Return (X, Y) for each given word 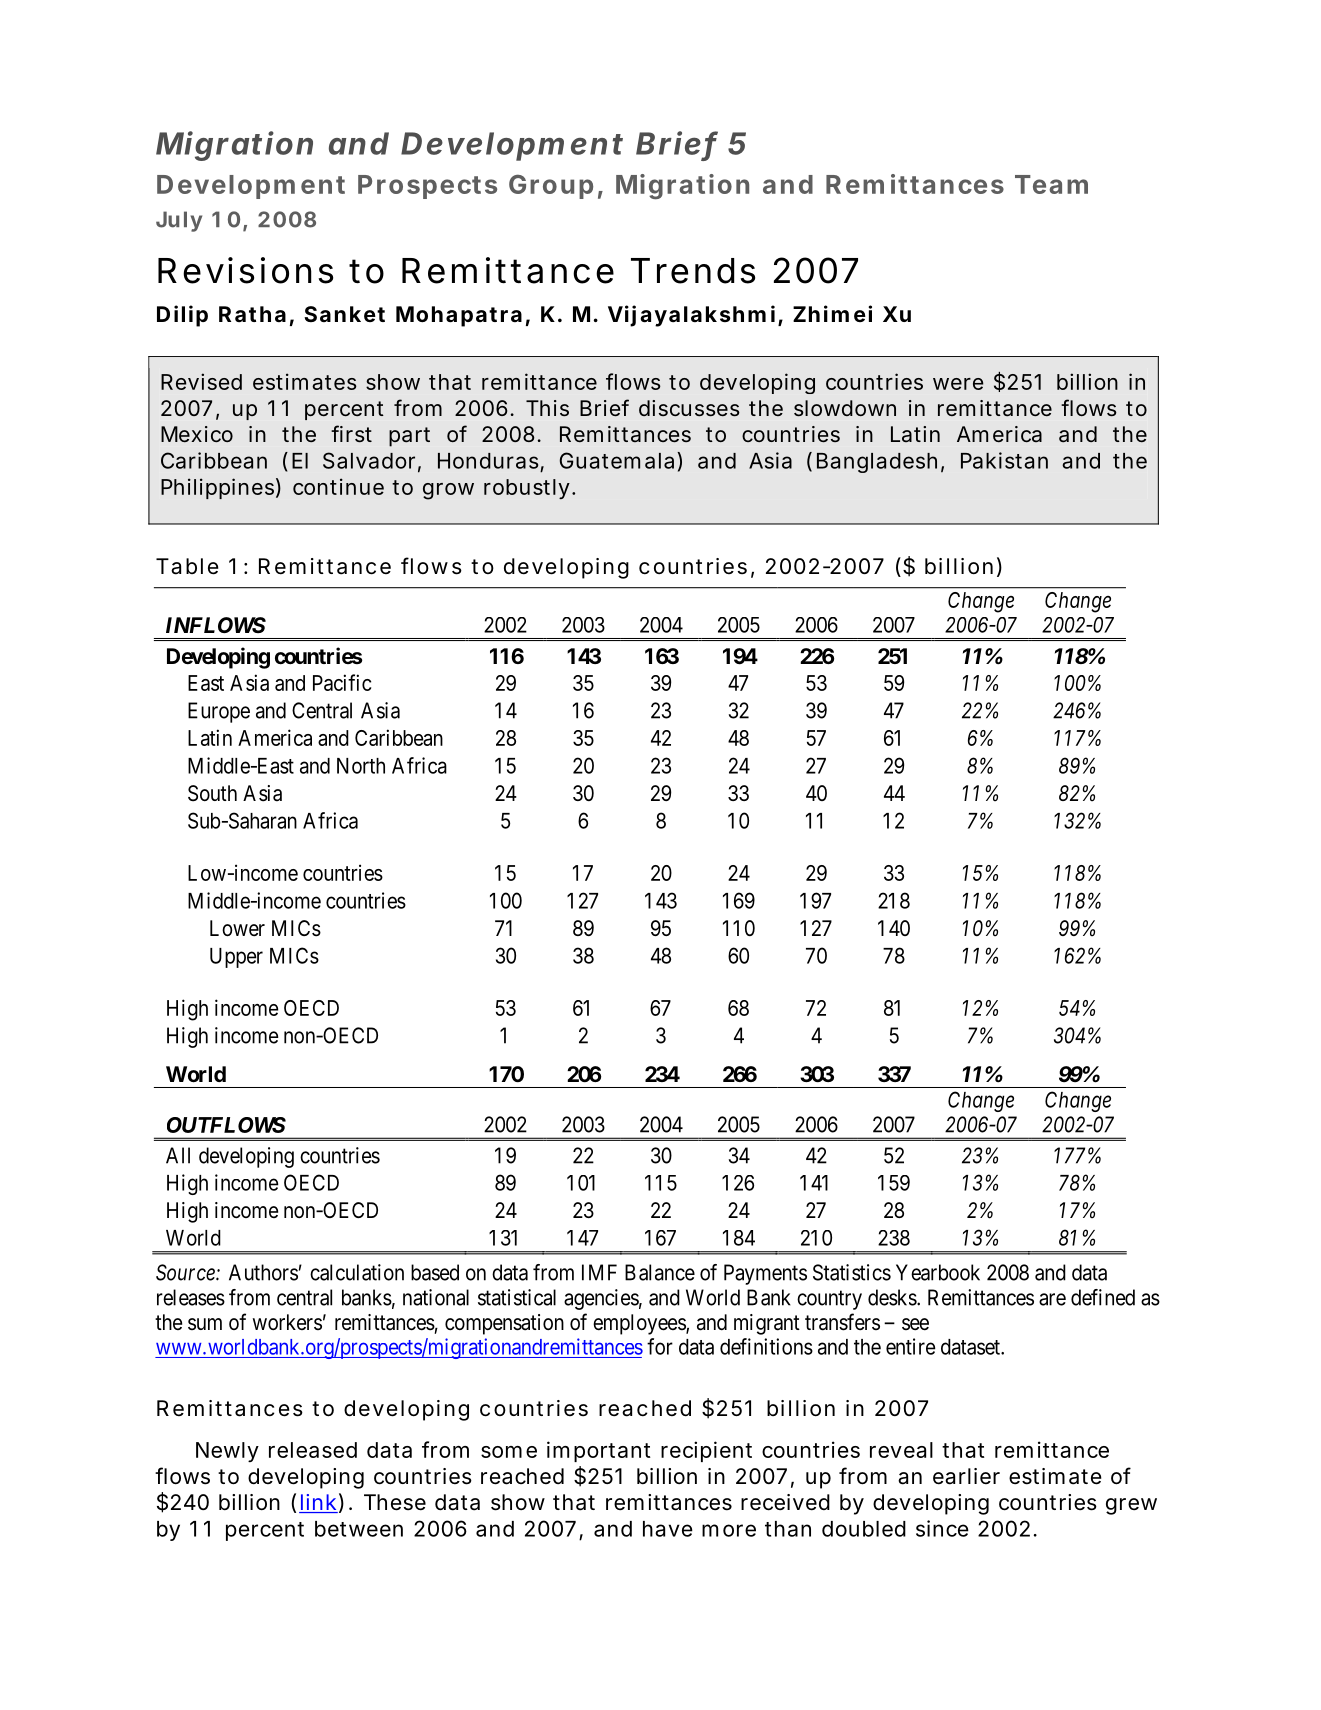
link (318, 1503)
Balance (660, 1272)
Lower (237, 928)
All (178, 1155)
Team (1051, 184)
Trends (693, 271)
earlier (966, 1476)
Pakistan (1004, 460)
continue (338, 486)
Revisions (245, 270)
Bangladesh (877, 463)
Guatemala (617, 460)
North (361, 766)
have (668, 1529)
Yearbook (938, 1272)
